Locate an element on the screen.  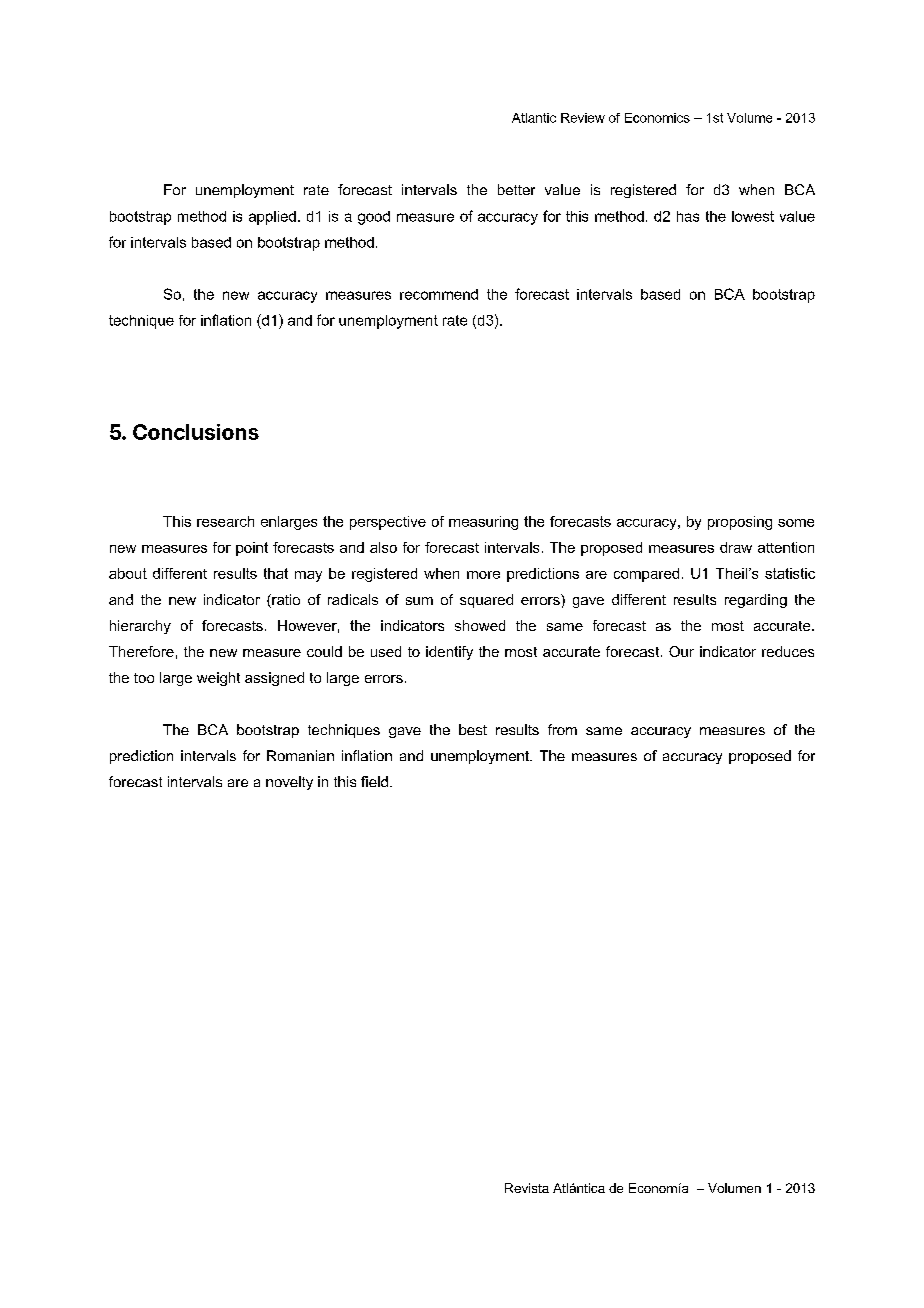
has is located at coordinates (688, 216).
